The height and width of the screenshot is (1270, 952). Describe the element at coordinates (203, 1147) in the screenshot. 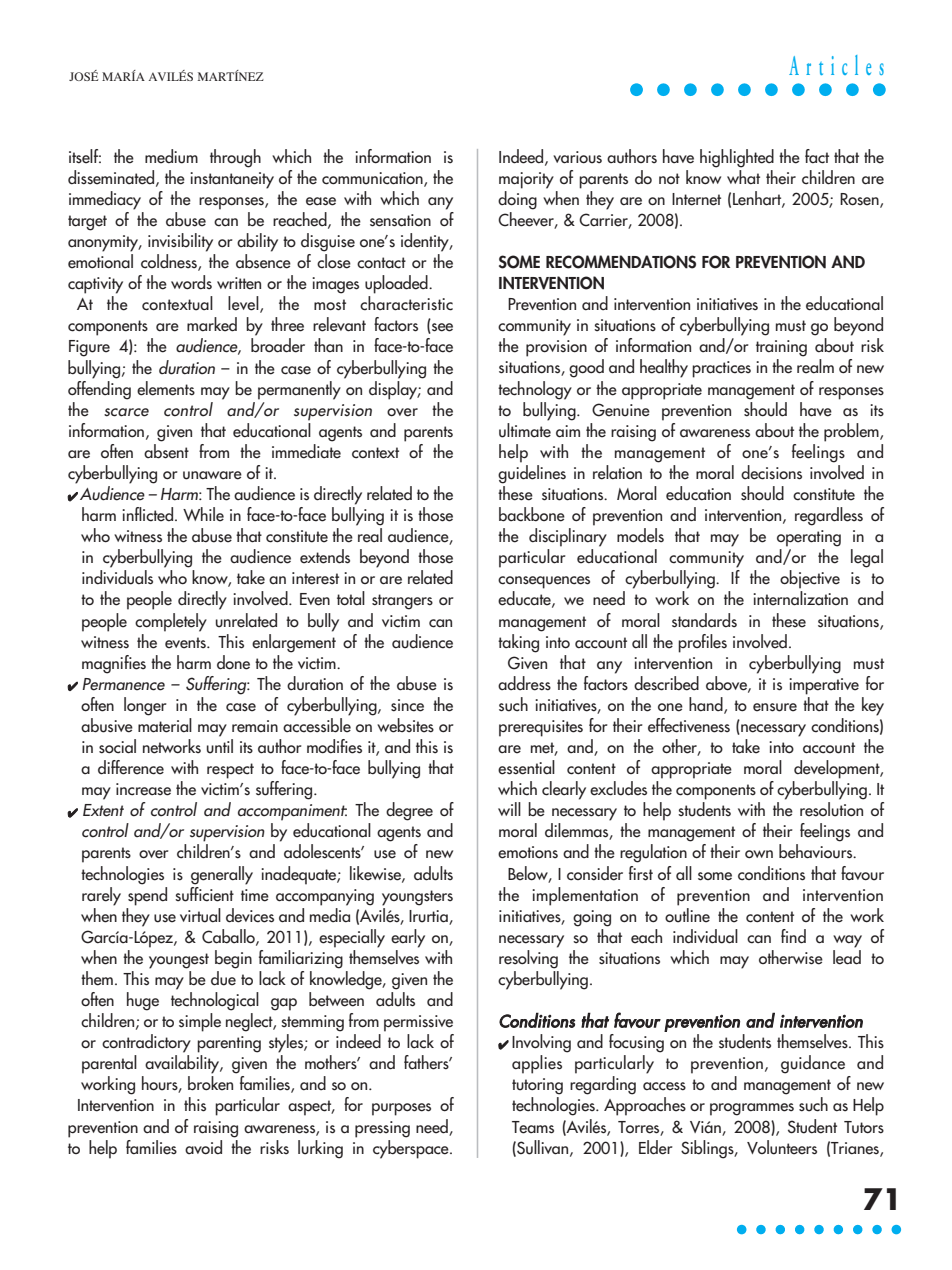

I see `avoid` at that location.
